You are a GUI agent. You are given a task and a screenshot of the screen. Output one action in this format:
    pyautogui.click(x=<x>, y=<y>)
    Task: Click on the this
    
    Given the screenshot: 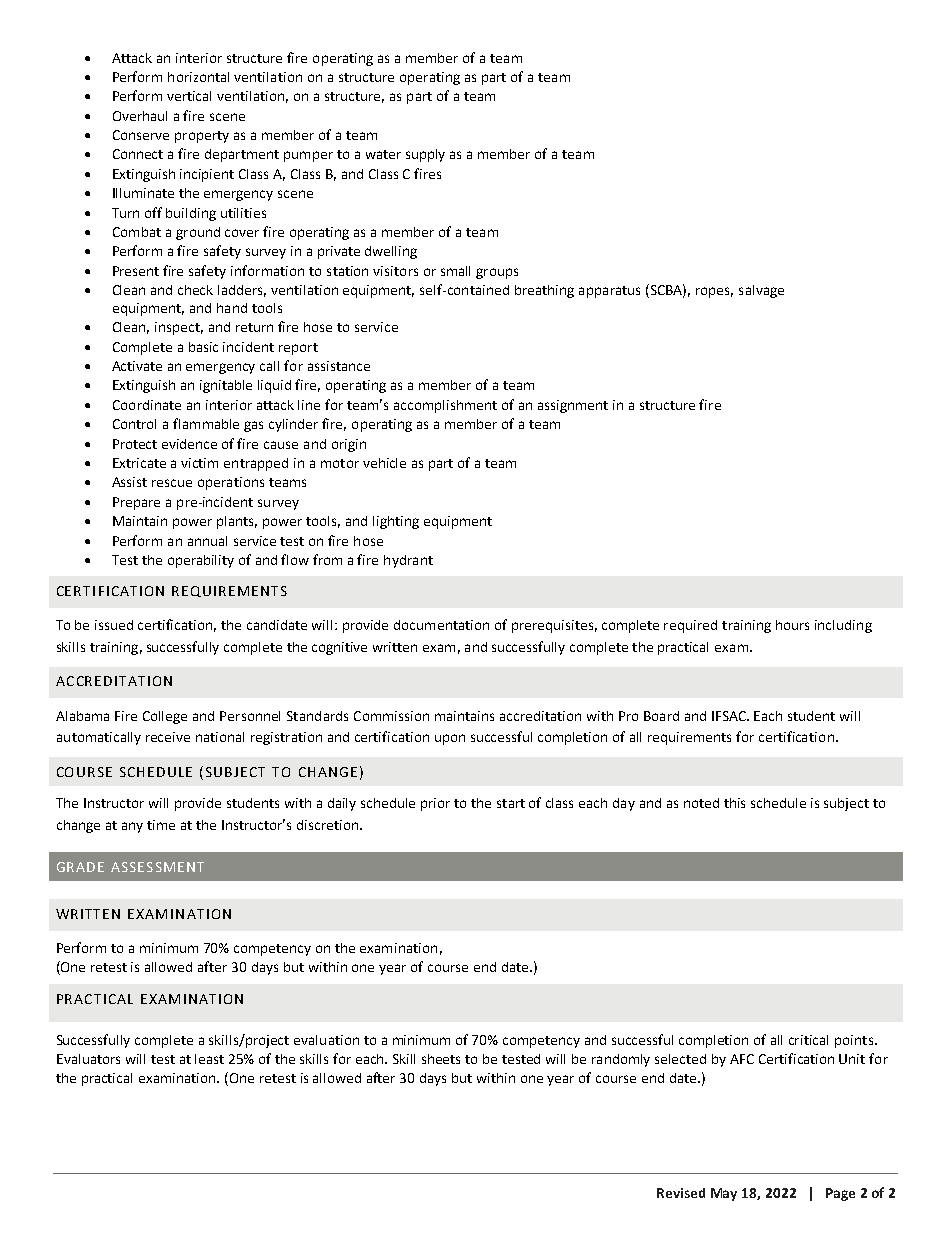 What is the action you would take?
    pyautogui.click(x=734, y=803)
